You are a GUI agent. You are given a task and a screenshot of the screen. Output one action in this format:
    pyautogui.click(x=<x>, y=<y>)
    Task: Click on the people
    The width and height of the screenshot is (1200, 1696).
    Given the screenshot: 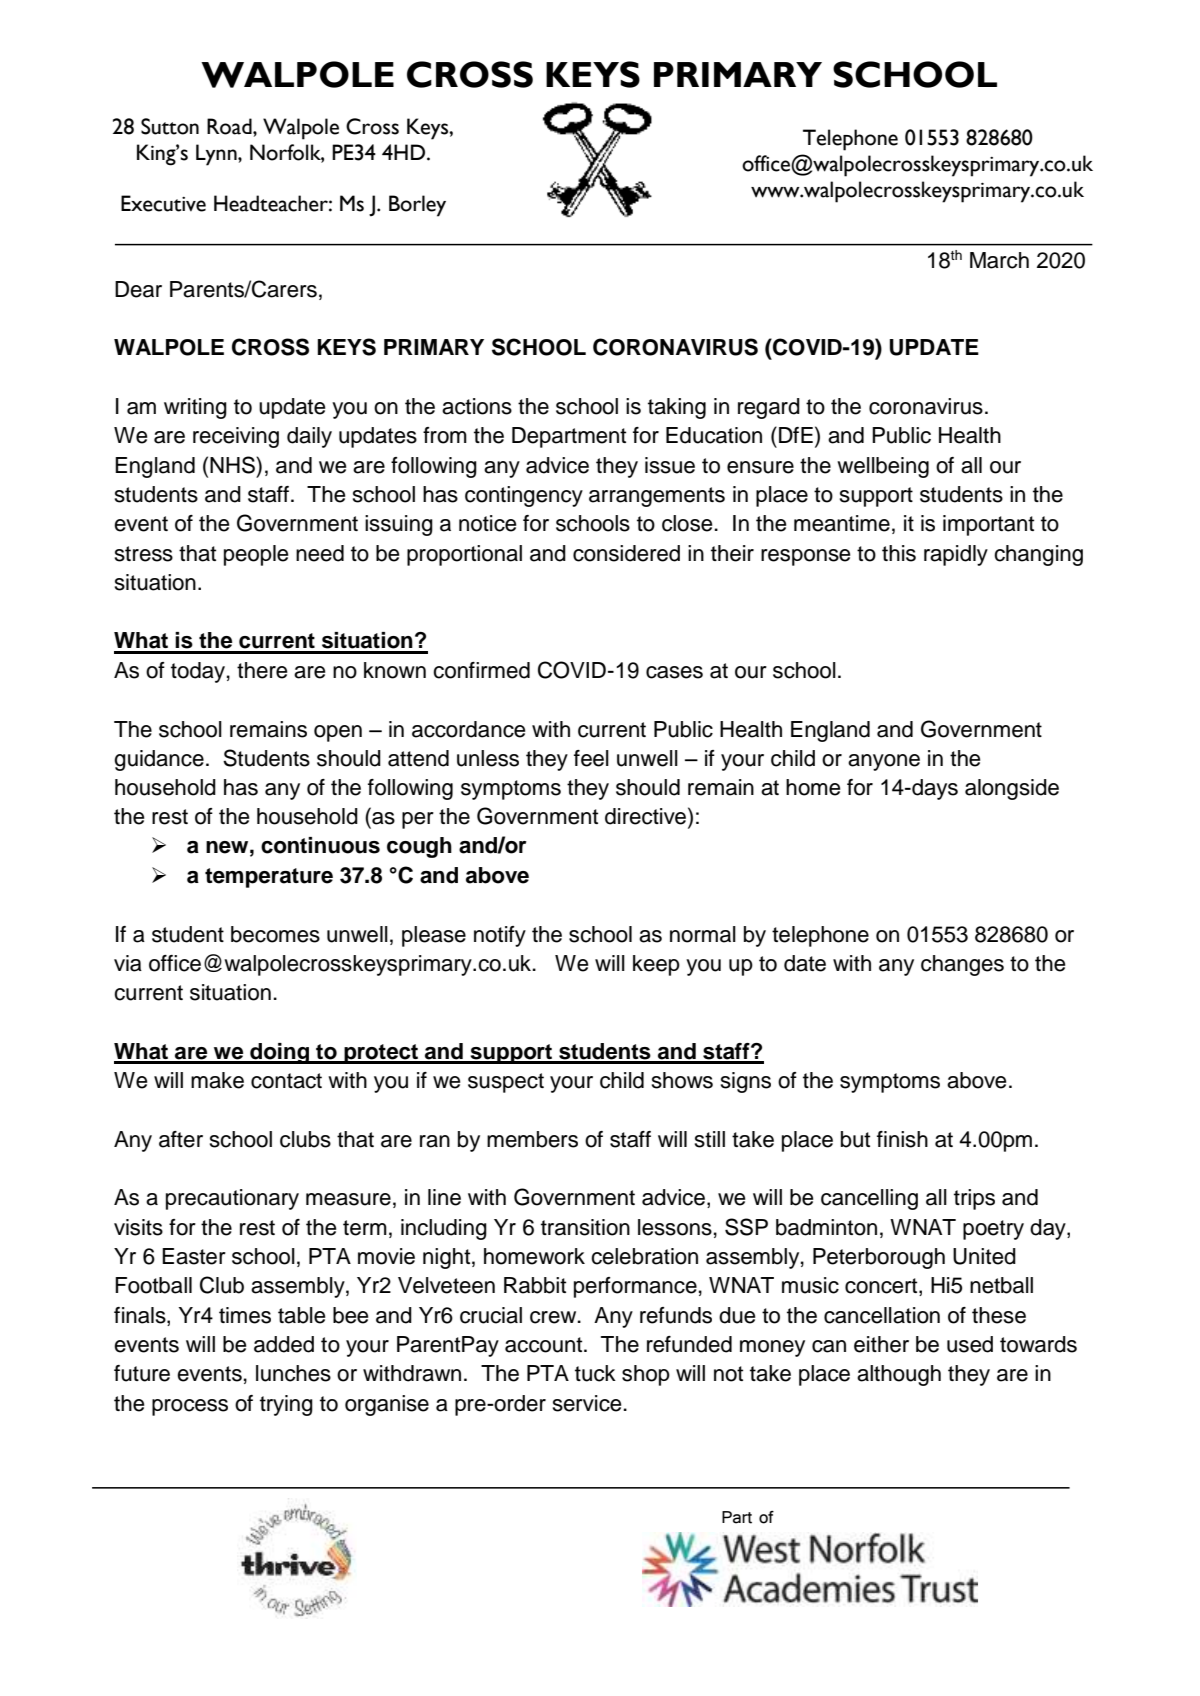 What is the action you would take?
    pyautogui.click(x=256, y=555)
